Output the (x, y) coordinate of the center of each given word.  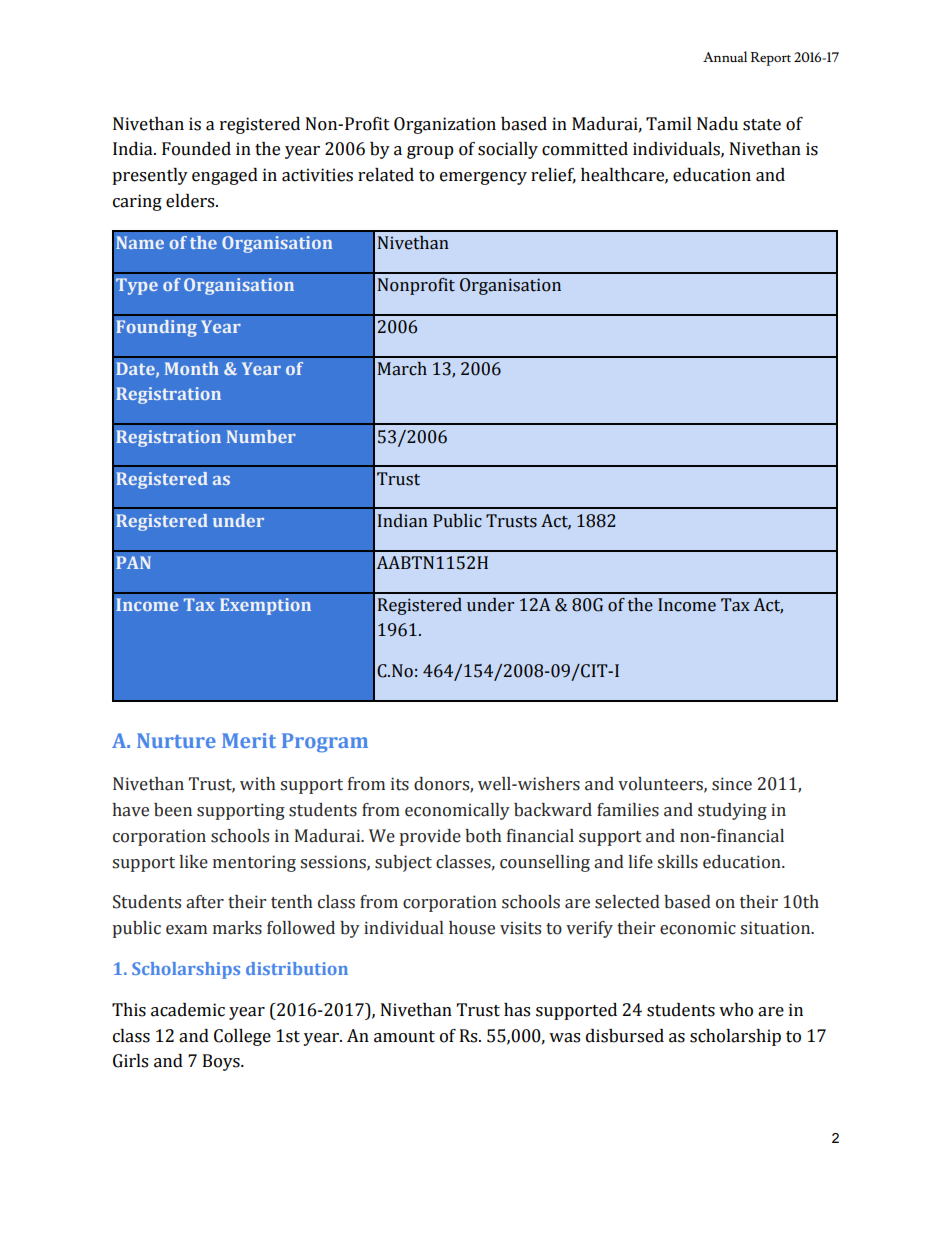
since (732, 784)
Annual (725, 56)
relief (553, 176)
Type (137, 286)
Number (261, 436)
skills (677, 862)
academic (188, 1010)
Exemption (265, 606)
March (402, 369)
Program (325, 743)
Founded (196, 149)
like (194, 862)
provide (430, 837)
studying (732, 811)
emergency (483, 178)
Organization (445, 125)
